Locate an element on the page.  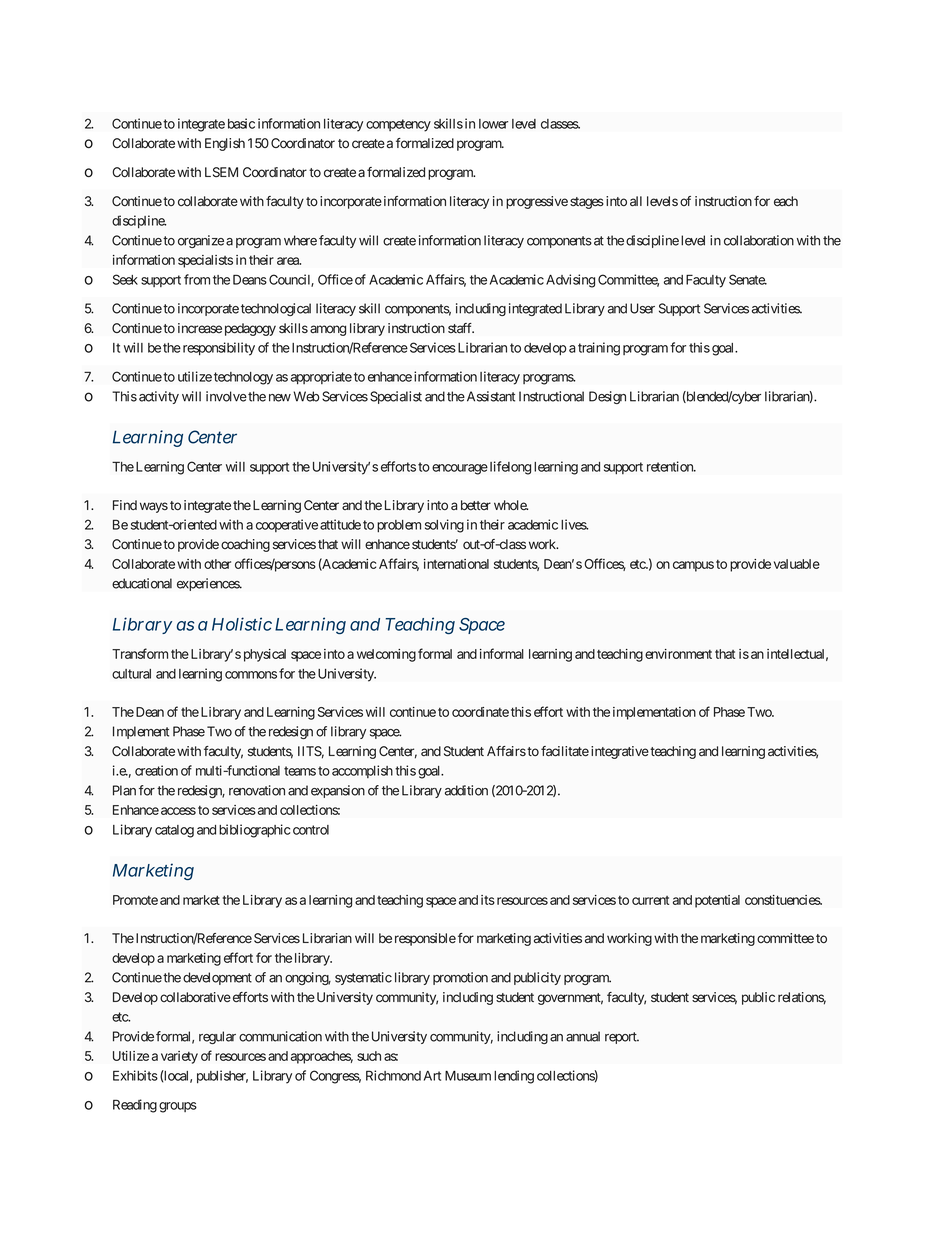
potential is located at coordinates (717, 901).
